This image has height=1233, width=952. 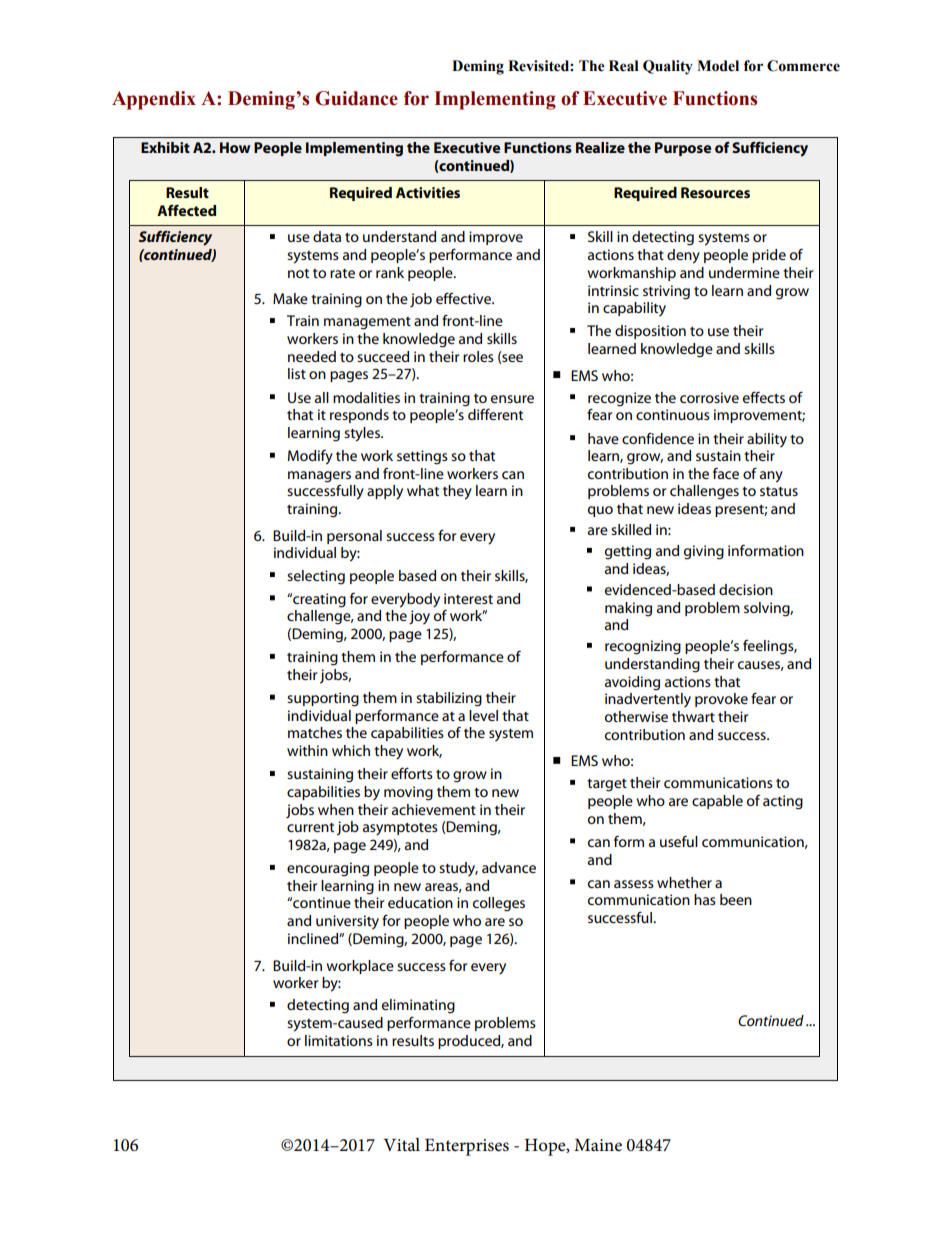 I want to click on Modify, so click(x=310, y=457).
